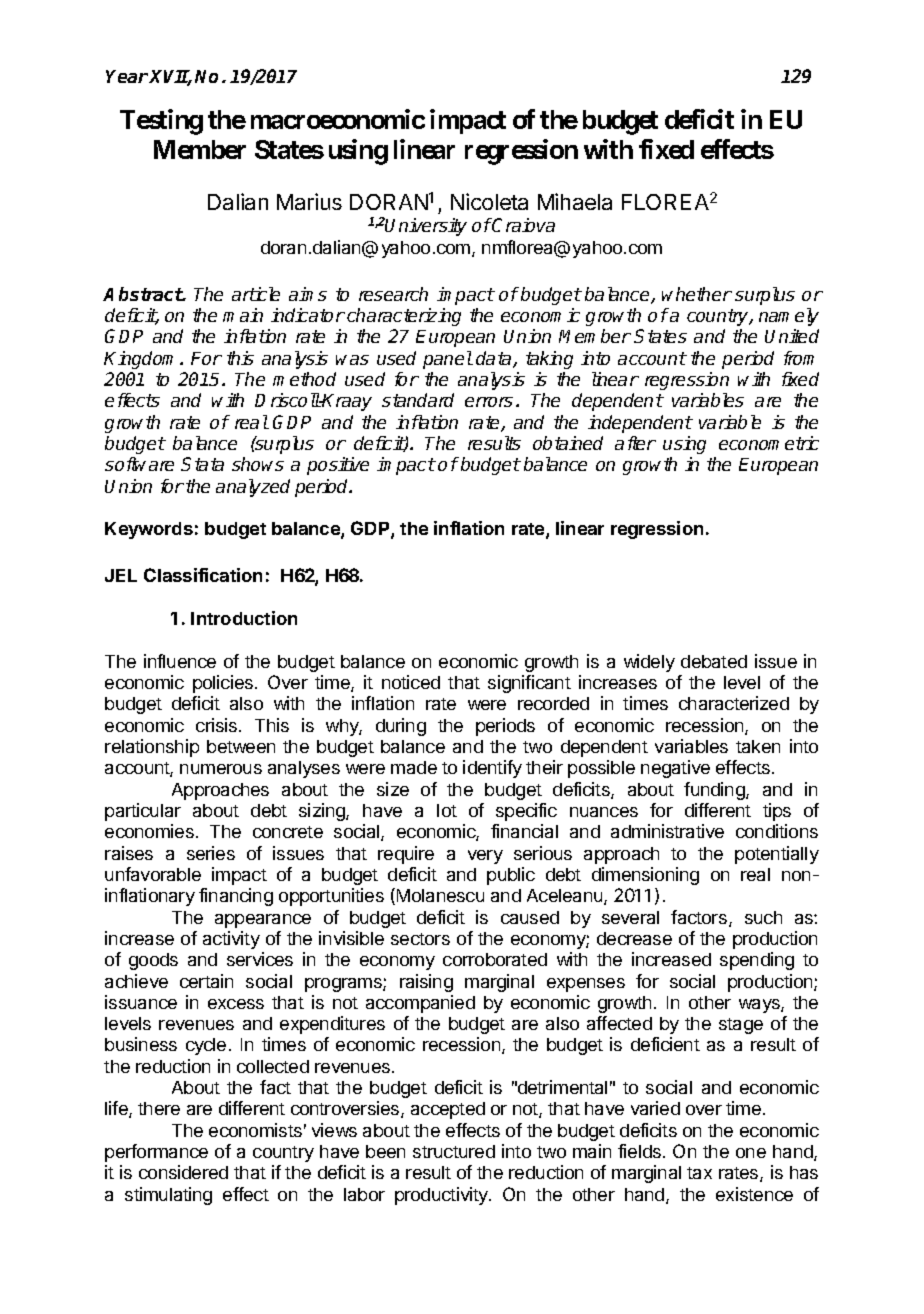 Image resolution: width=924 pixels, height=1314 pixels. Describe the element at coordinates (180, 661) in the screenshot. I see `influence` at that location.
